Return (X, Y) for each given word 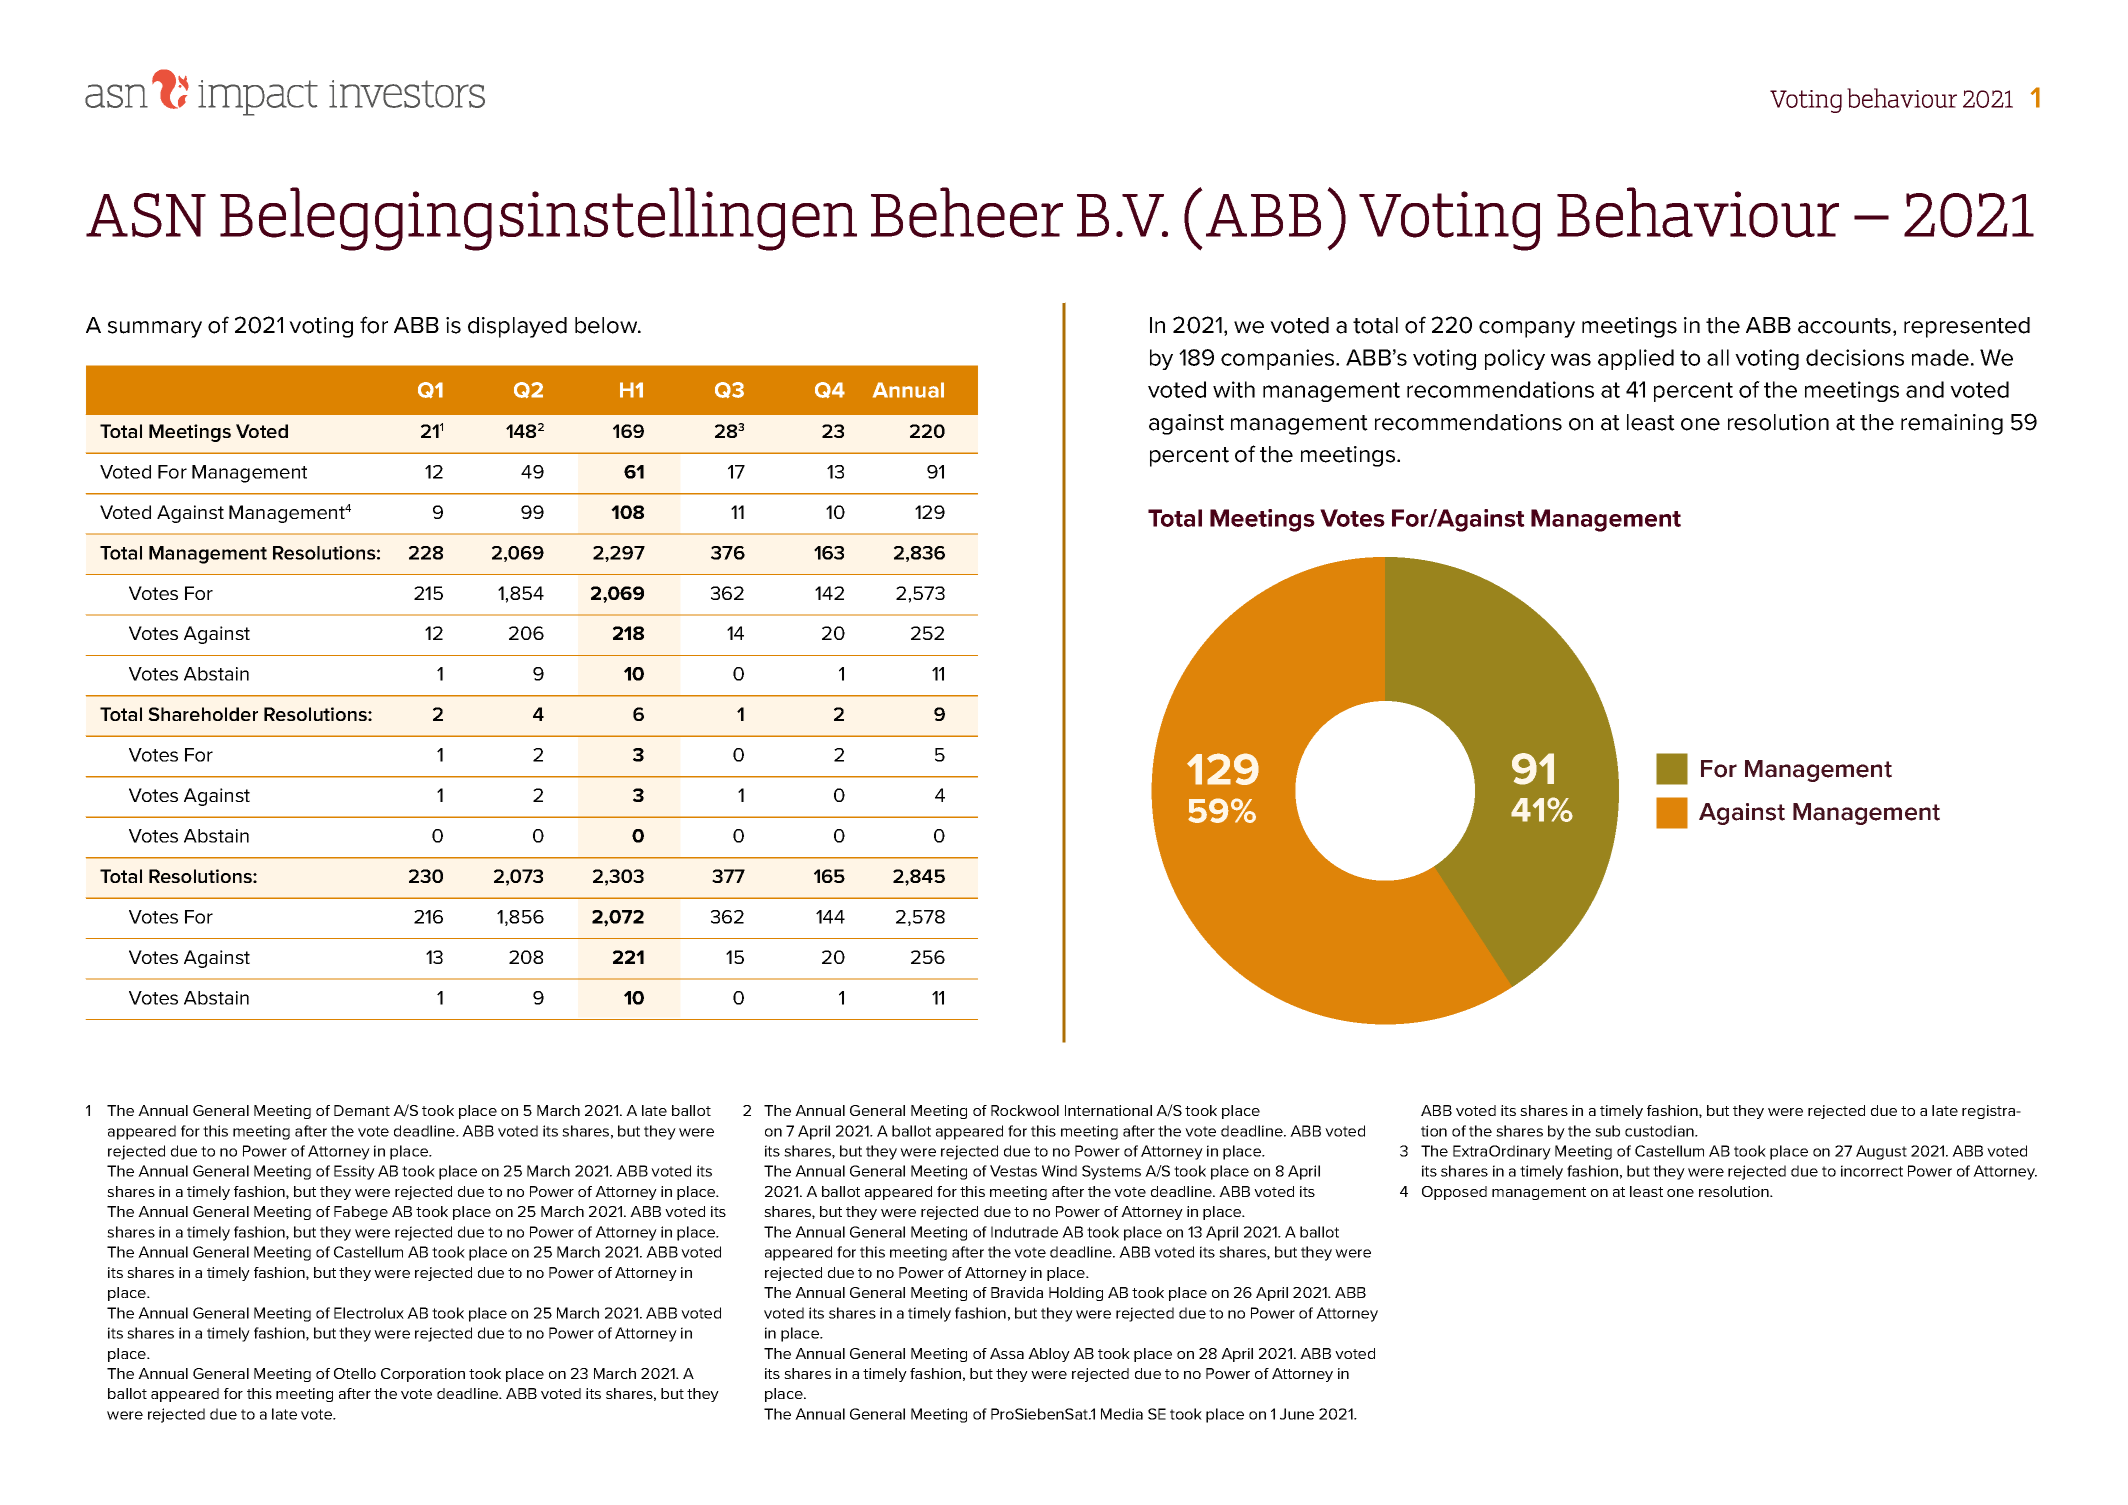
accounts (1844, 326)
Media (1122, 1414)
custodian (1660, 1131)
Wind (1059, 1171)
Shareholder (203, 714)
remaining (1952, 424)
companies (1279, 359)
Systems (1111, 1172)
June (1297, 1414)
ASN (146, 215)
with (1234, 389)
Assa (1007, 1353)
